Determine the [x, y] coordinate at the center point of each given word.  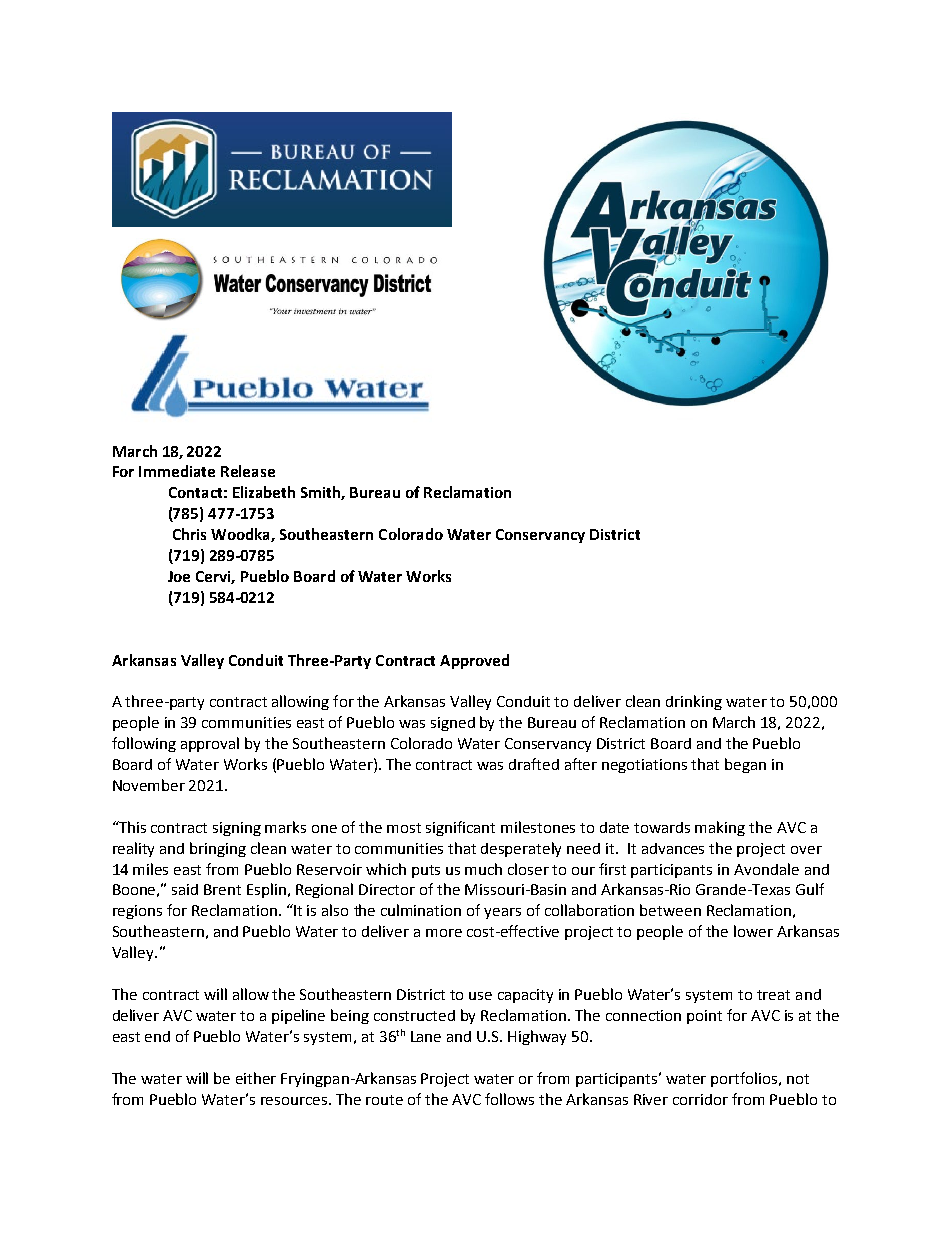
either [256, 1078]
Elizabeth [264, 492]
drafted [534, 764]
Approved [474, 661]
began [745, 765]
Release [248, 471]
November [149, 785]
